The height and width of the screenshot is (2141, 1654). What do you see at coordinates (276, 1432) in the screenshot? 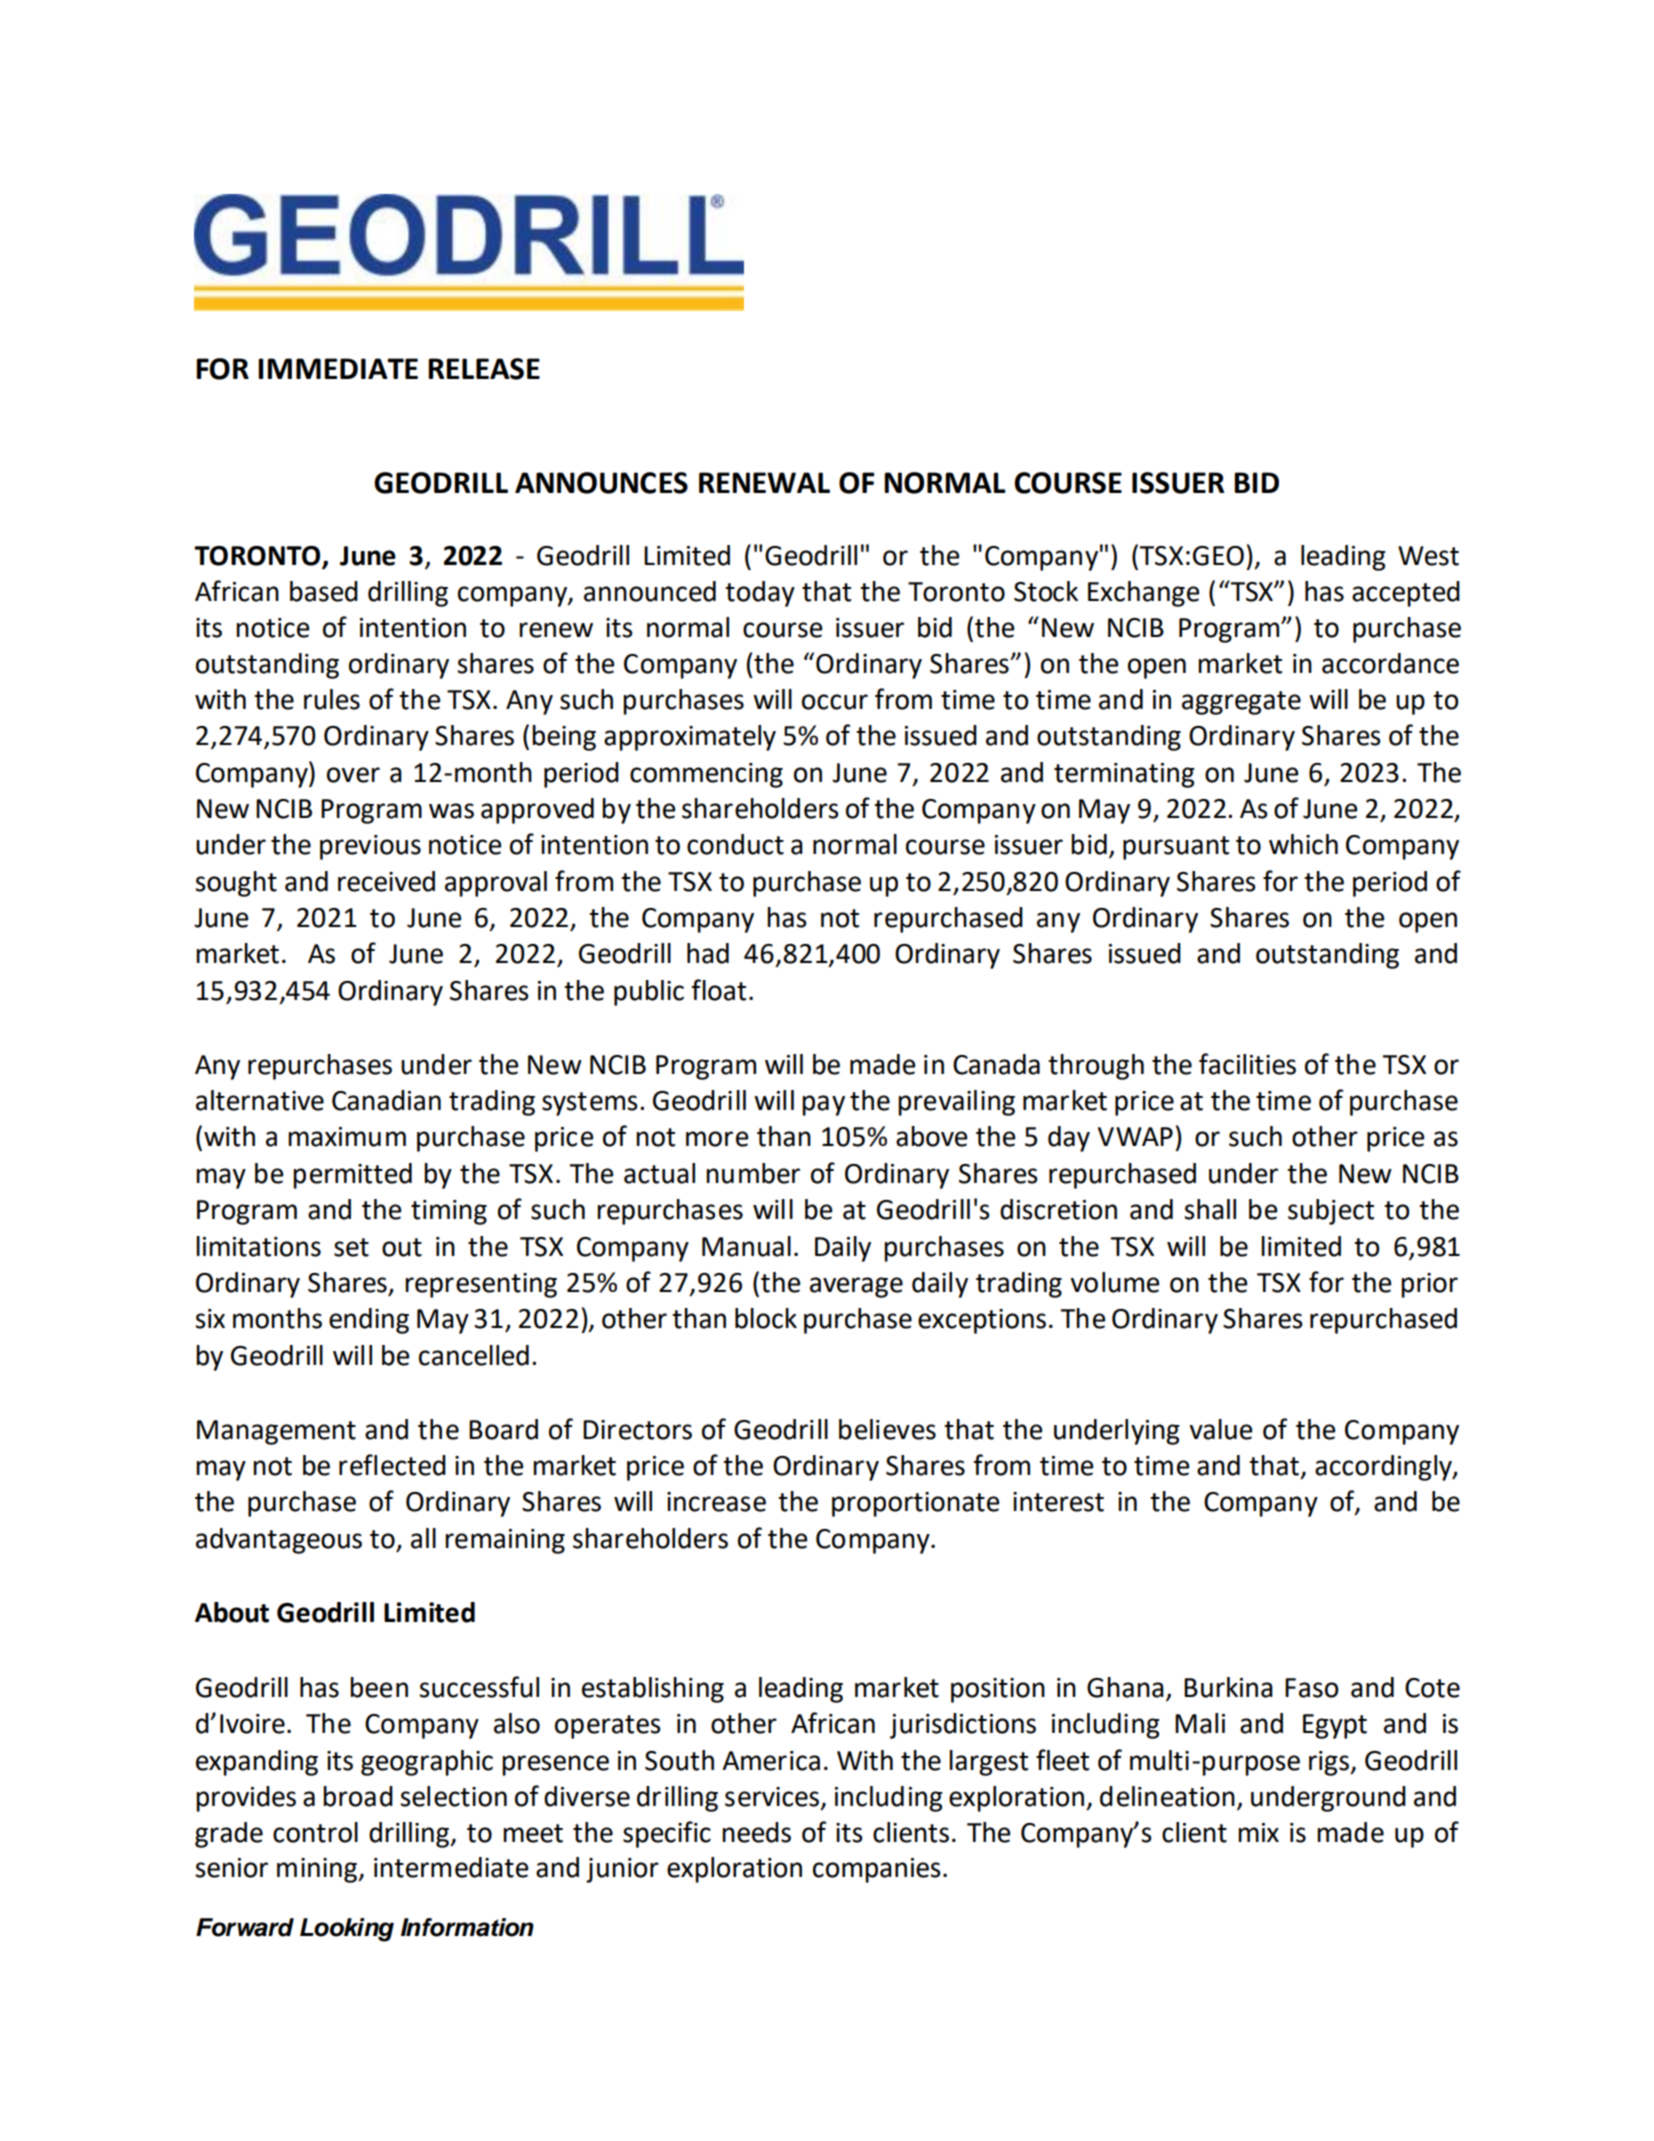
I see `Management` at bounding box center [276, 1432].
